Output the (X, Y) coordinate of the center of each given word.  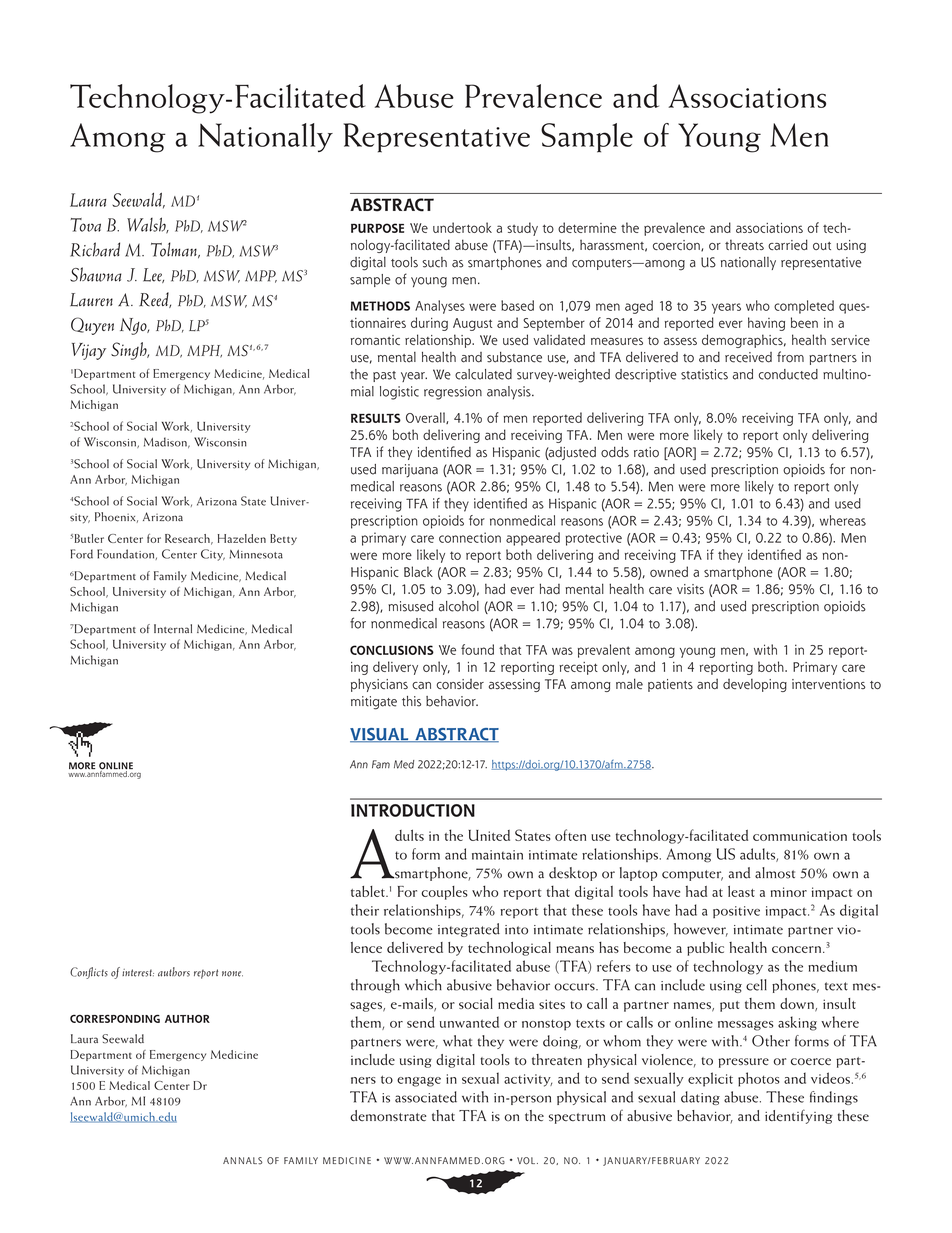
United (489, 835)
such (434, 262)
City (213, 555)
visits (690, 589)
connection (470, 537)
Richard (95, 249)
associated (426, 1097)
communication (800, 836)
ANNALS (243, 1161)
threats (744, 244)
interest (138, 973)
